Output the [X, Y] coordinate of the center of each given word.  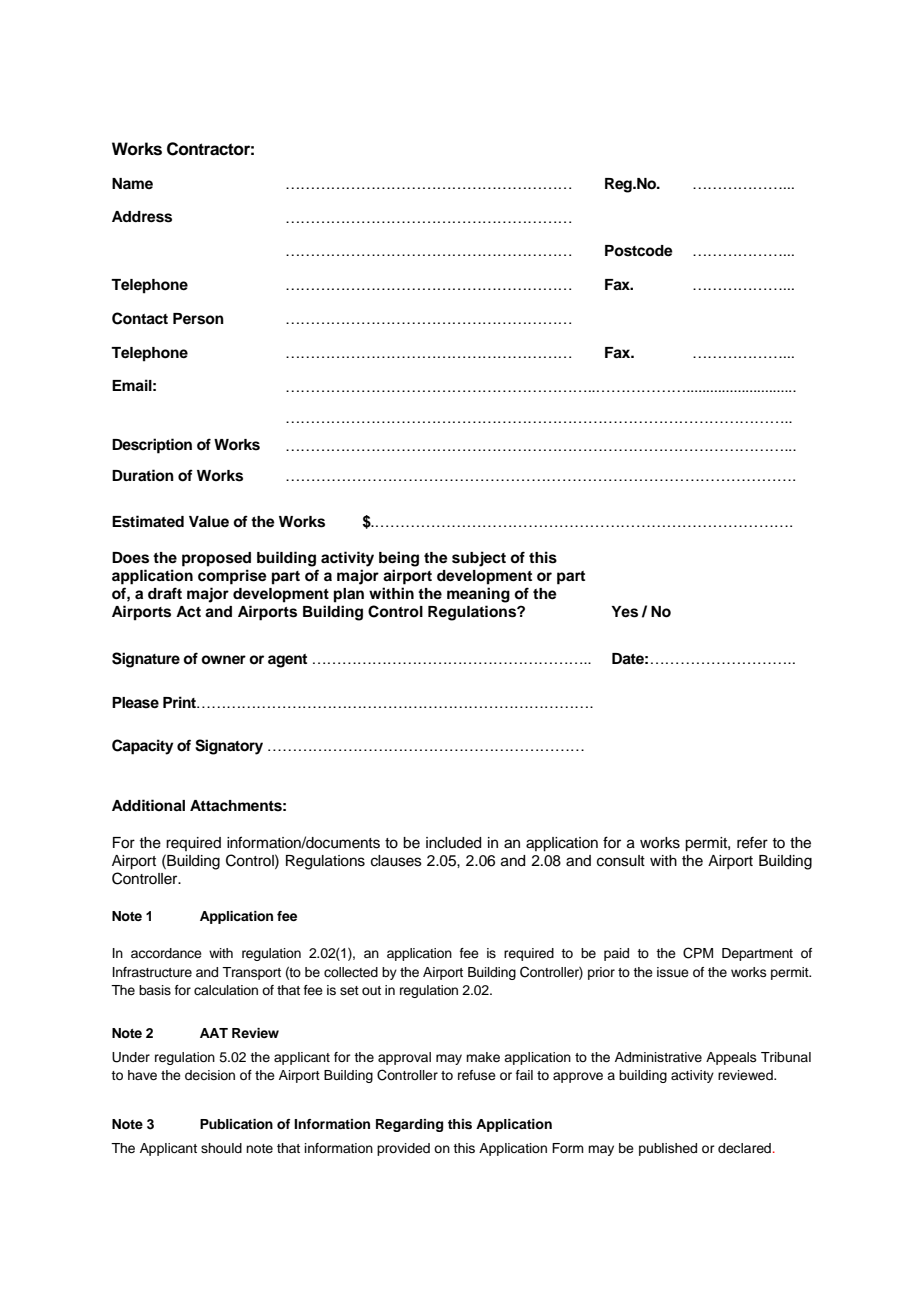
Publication [236, 1124]
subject [479, 559]
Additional [148, 805]
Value [209, 521]
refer [752, 842]
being [399, 559]
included [453, 843]
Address [142, 217]
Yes [624, 612]
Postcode [639, 251]
